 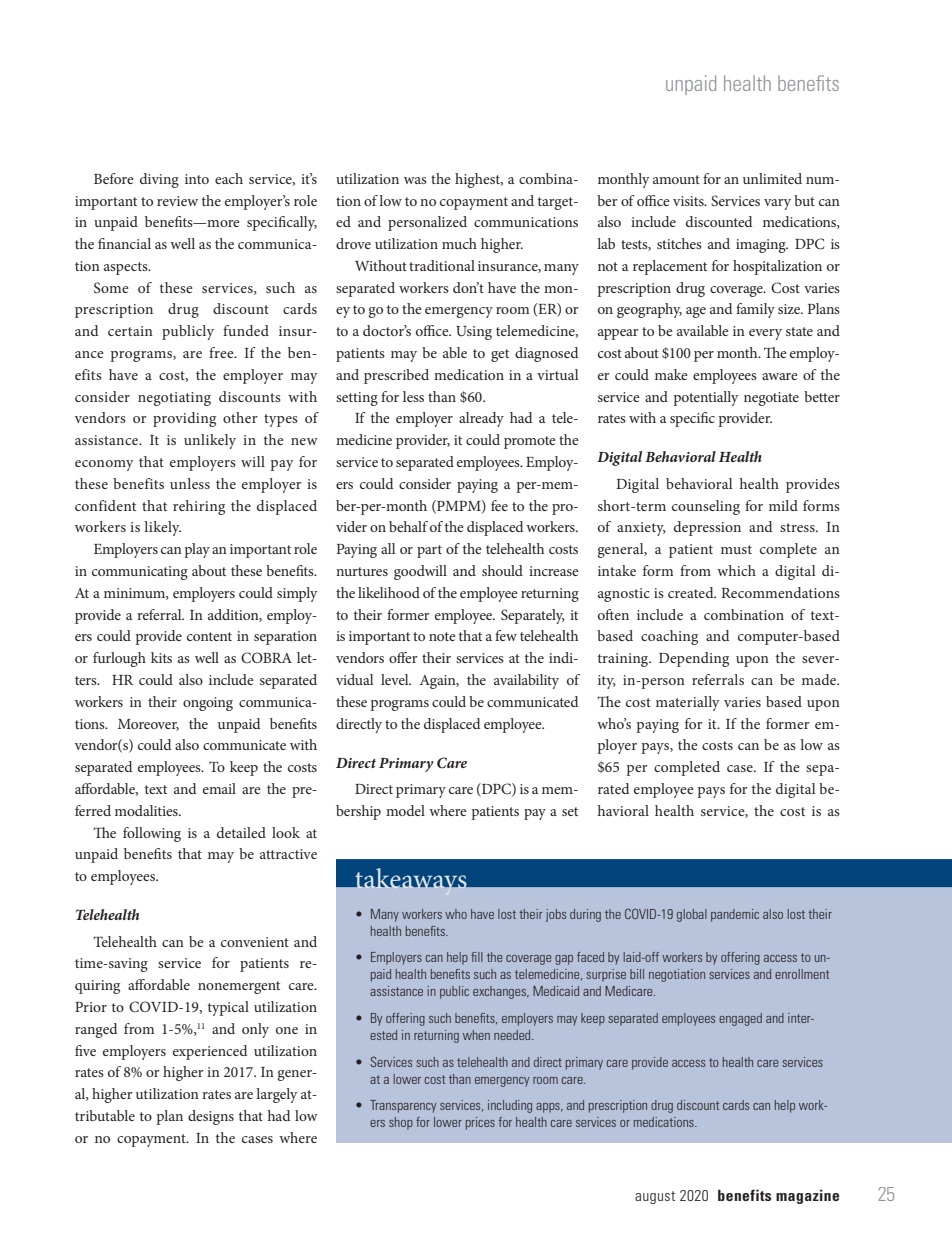 What do you see at coordinates (777, 204) in the page?
I see `vary` at bounding box center [777, 204].
